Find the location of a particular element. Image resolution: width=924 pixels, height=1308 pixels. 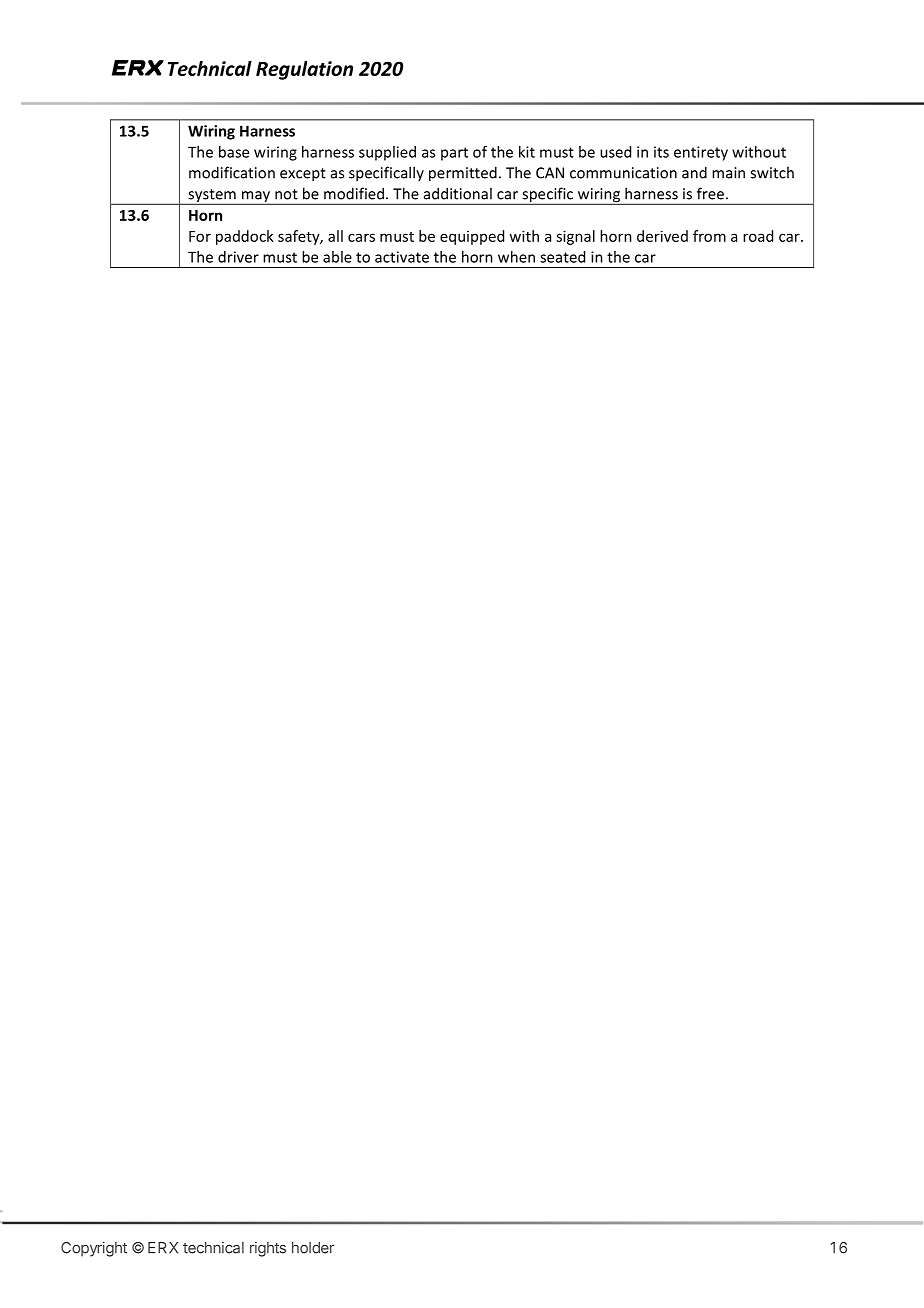

Copyright is located at coordinates (94, 1249).
